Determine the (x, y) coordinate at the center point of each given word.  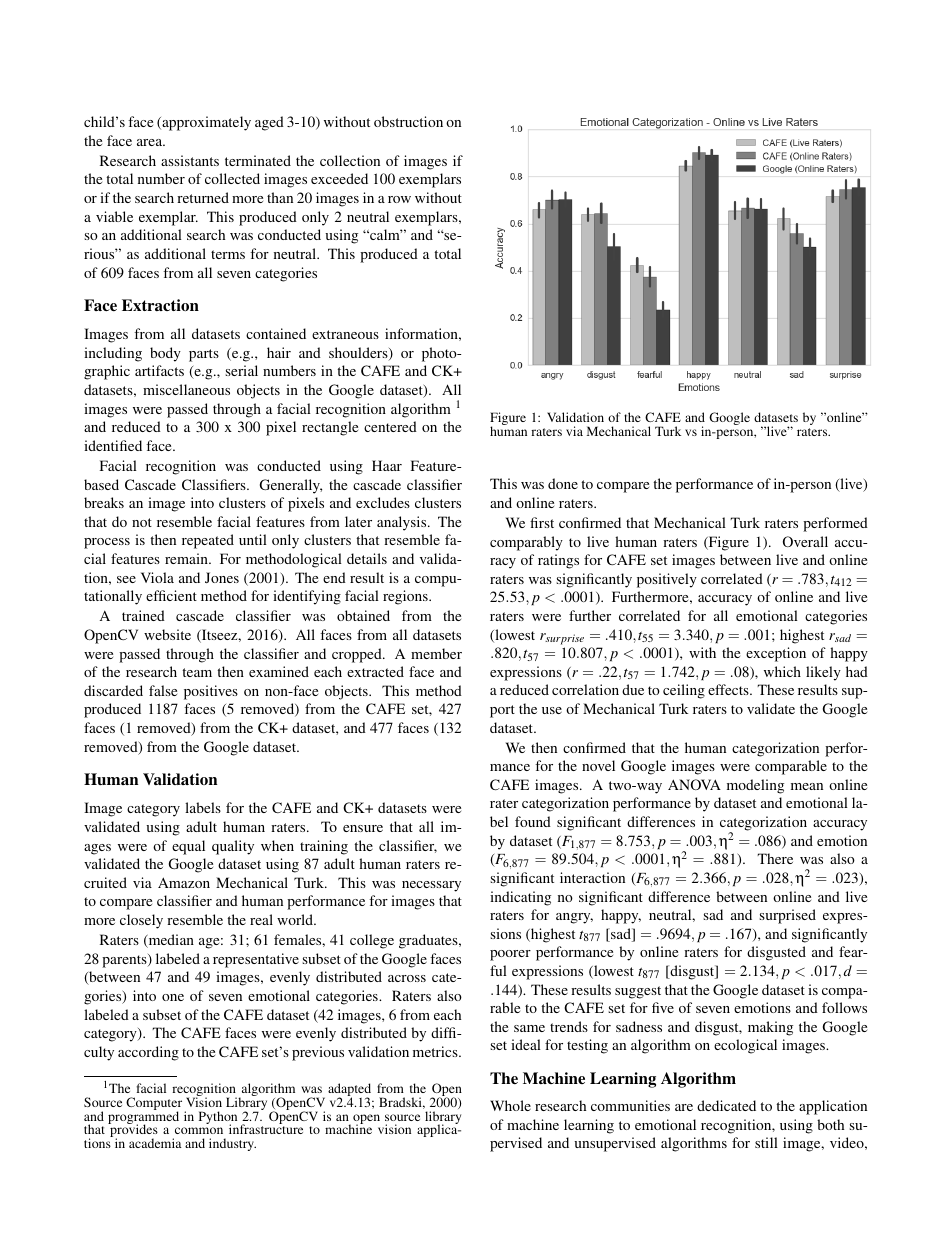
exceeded (339, 178)
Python (218, 1118)
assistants (190, 160)
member (436, 653)
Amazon (184, 882)
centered (390, 426)
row (399, 199)
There (775, 858)
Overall (805, 541)
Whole (510, 1105)
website (167, 634)
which (782, 671)
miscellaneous (186, 389)
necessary (431, 886)
